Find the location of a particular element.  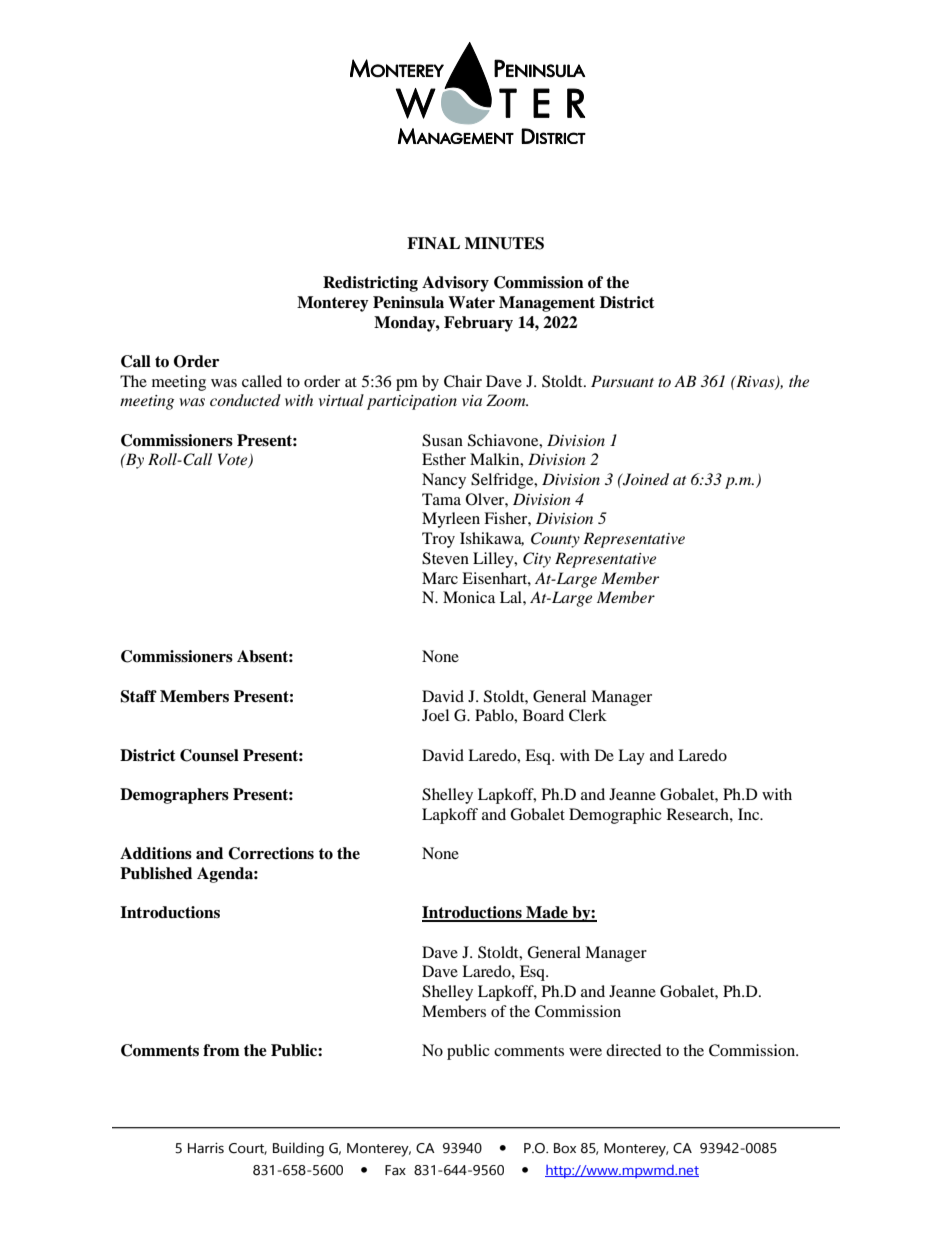

Counsel is located at coordinates (209, 755).
